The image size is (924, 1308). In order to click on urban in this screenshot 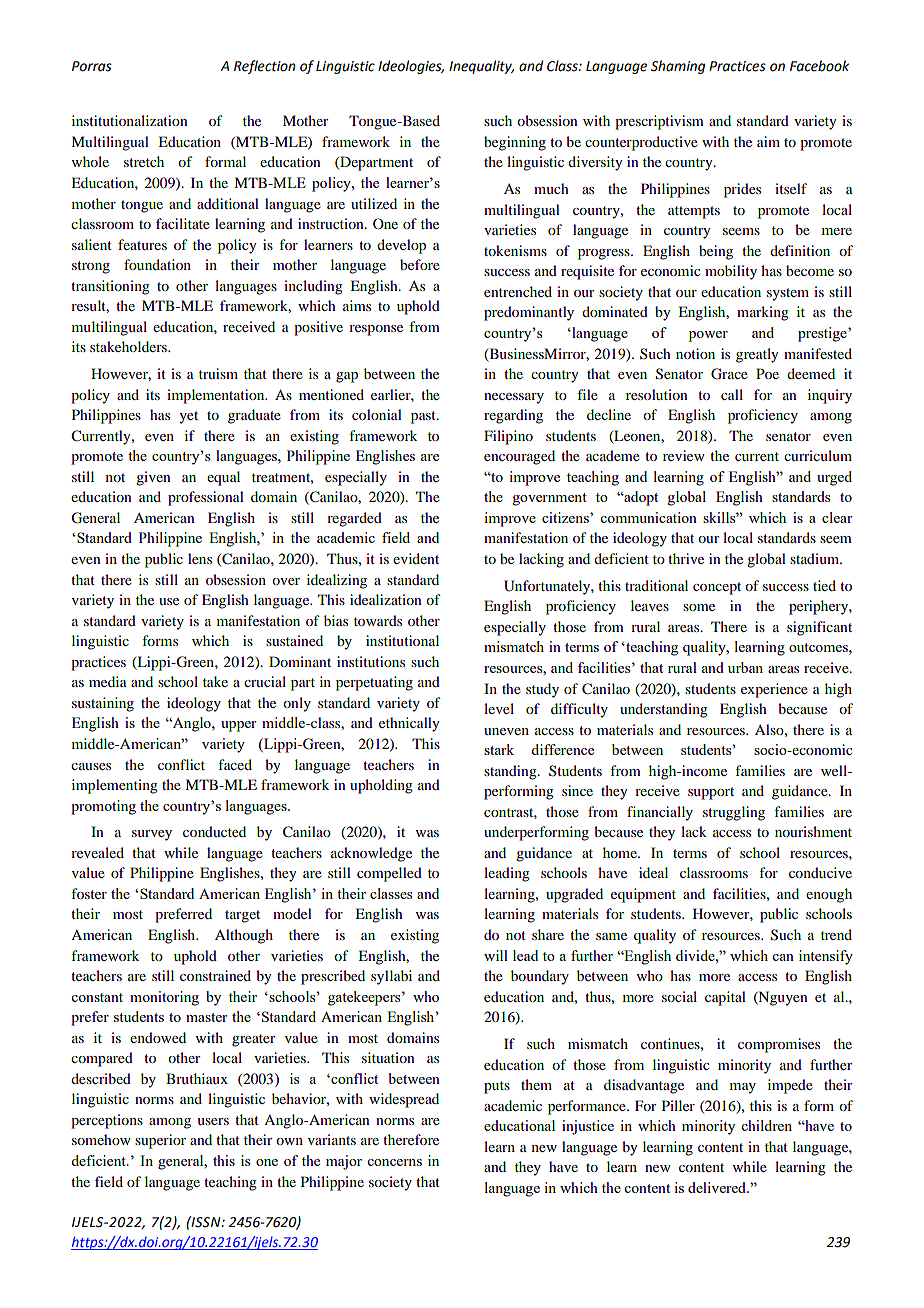, I will do `click(745, 667)`.
